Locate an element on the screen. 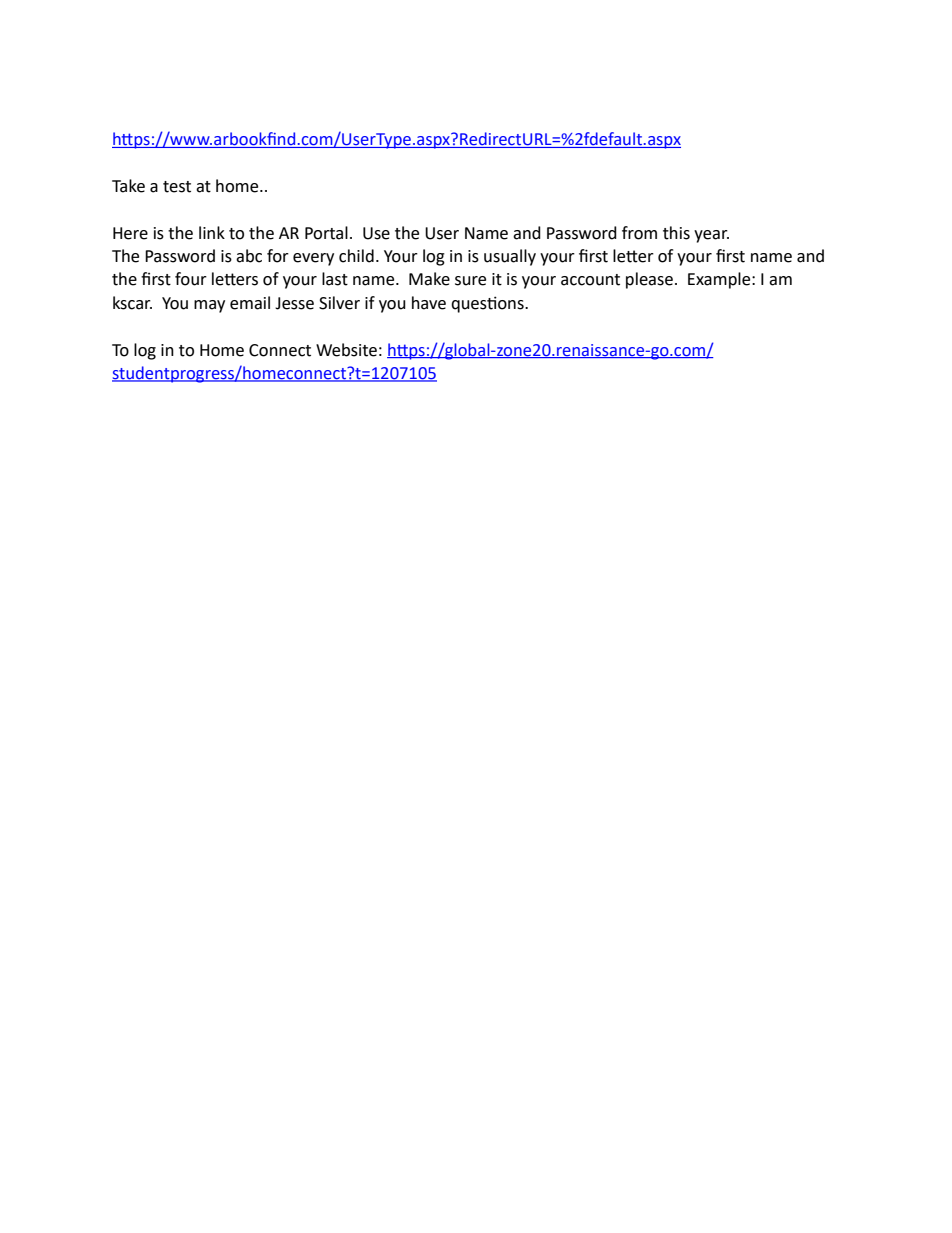 The height and width of the screenshot is (1233, 952). Website is located at coordinates (346, 350).
